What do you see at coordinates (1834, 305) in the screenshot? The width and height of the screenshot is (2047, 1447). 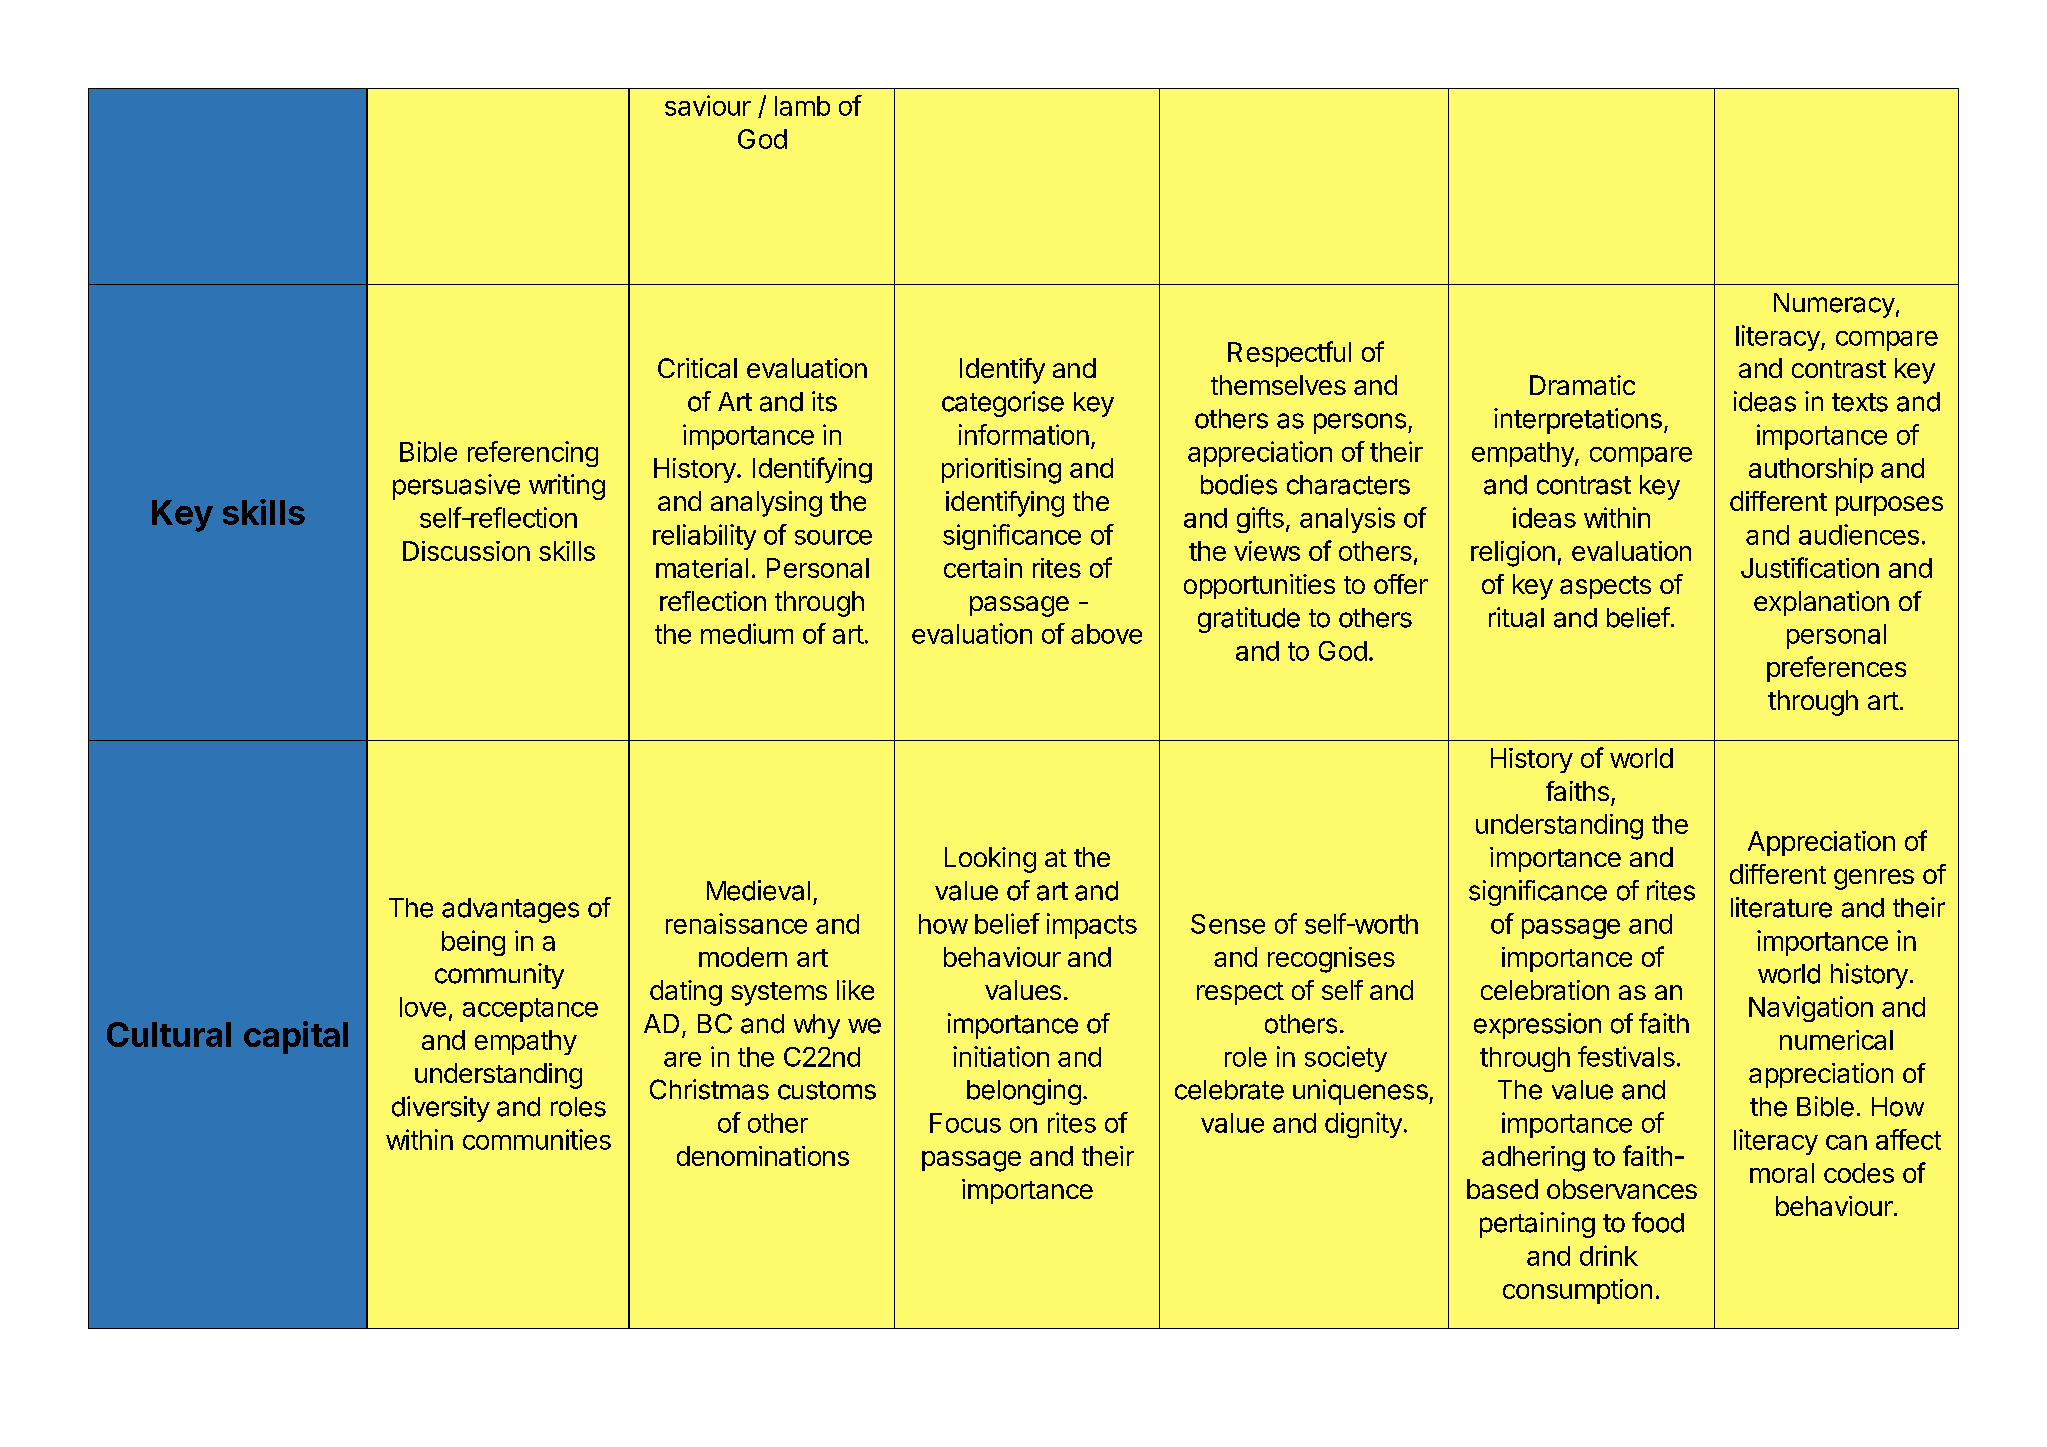 I see `Numeracy` at bounding box center [1834, 305].
